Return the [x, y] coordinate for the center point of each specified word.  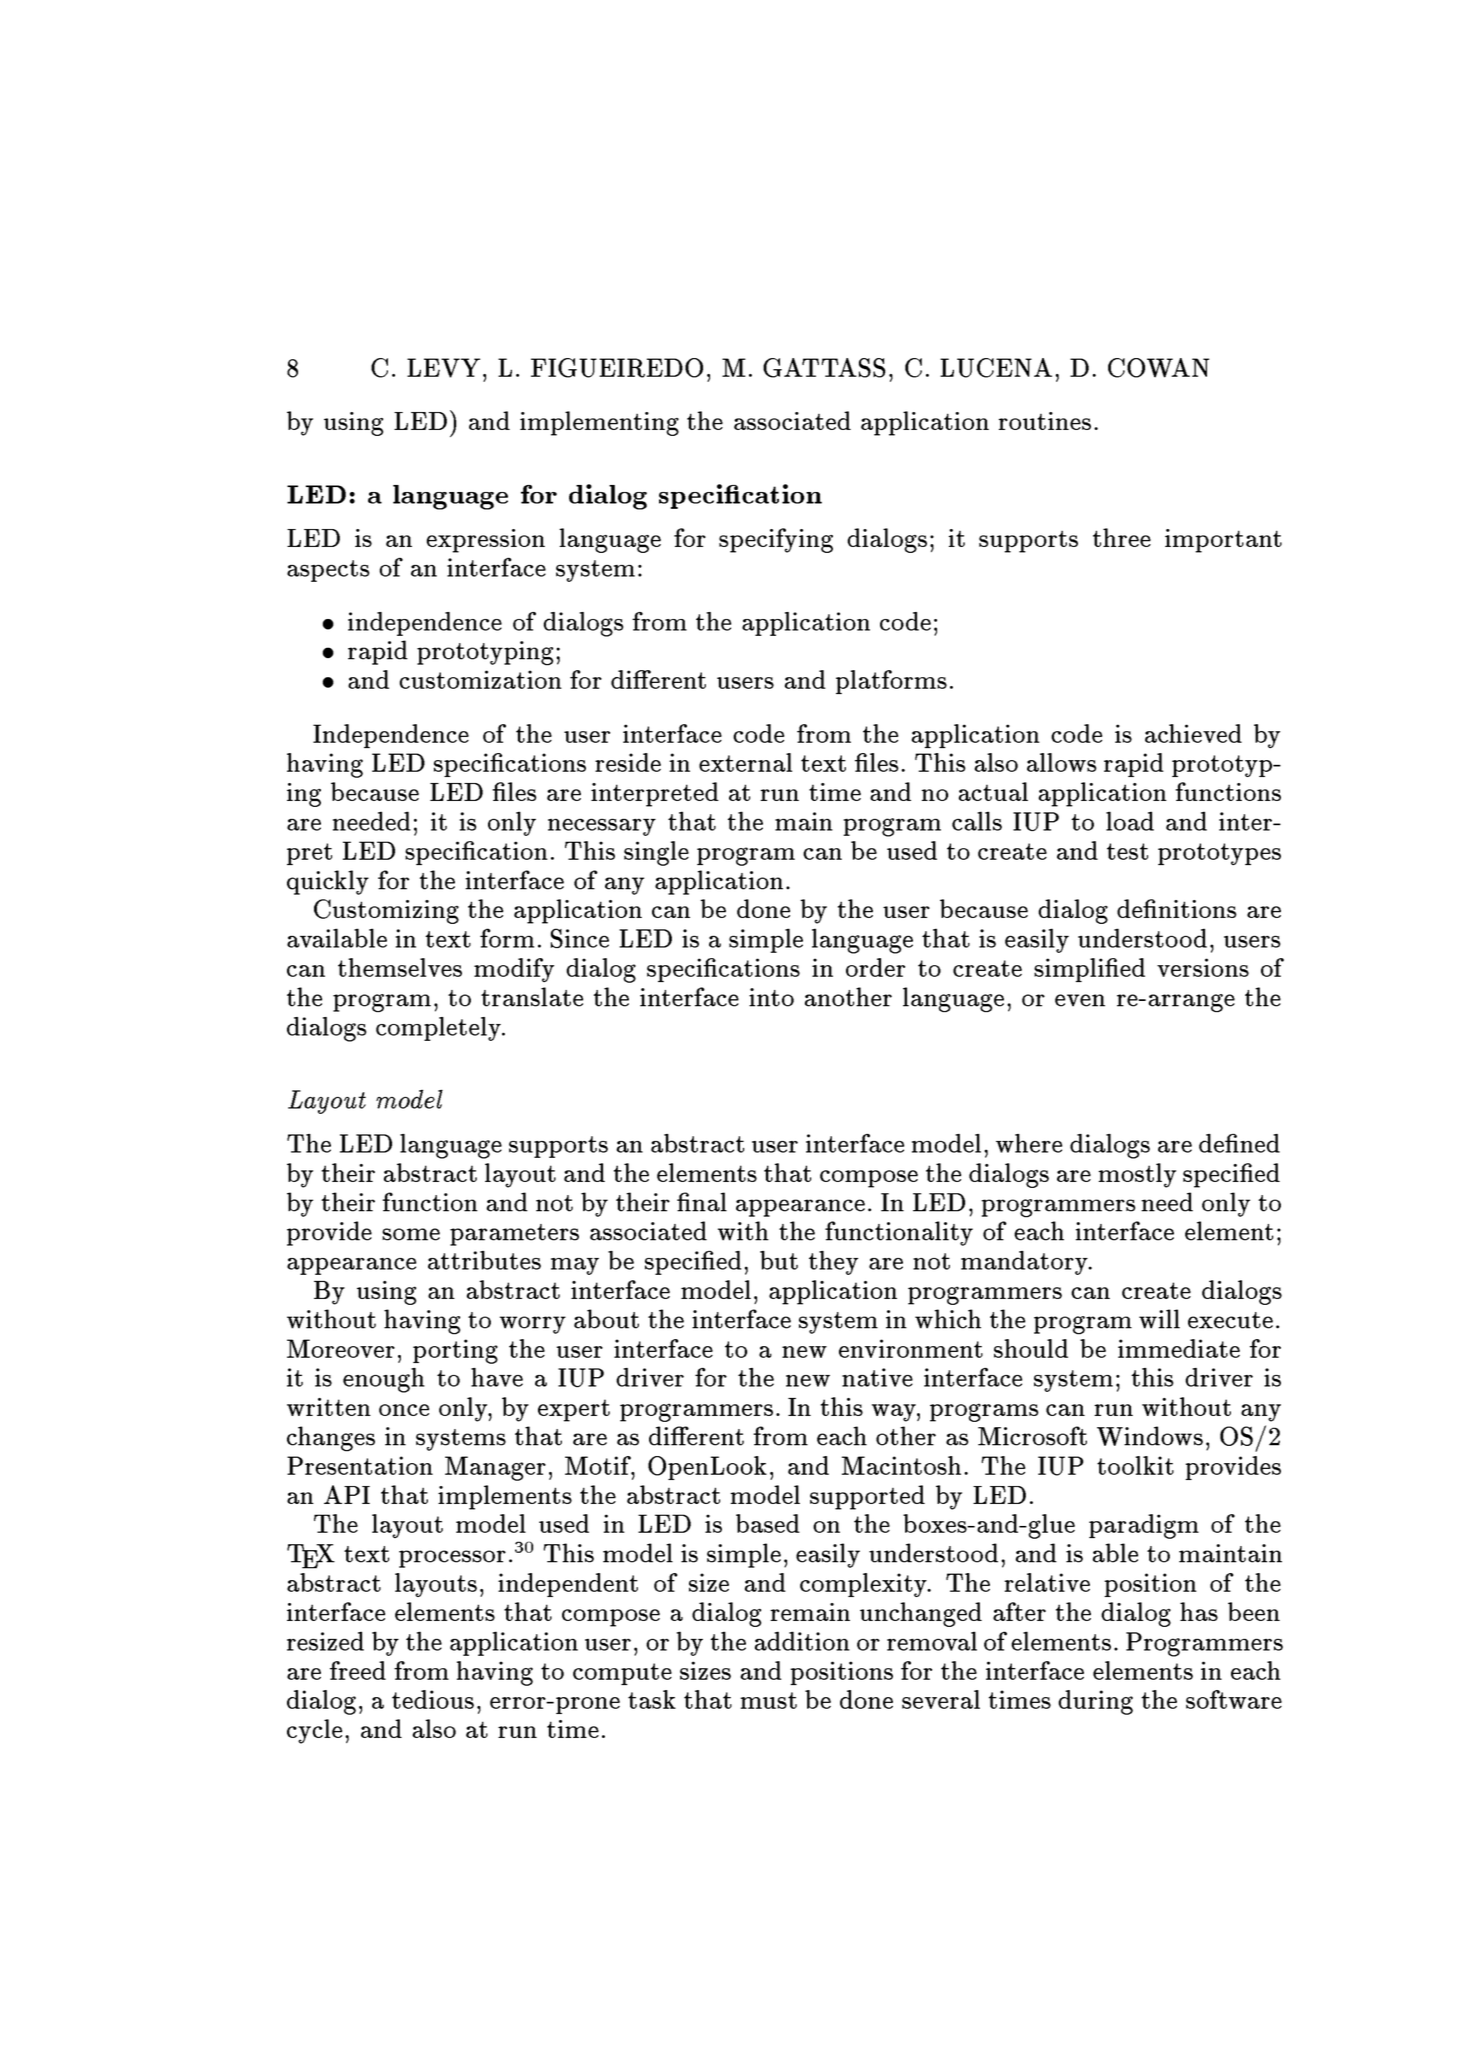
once [404, 1410]
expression [486, 541]
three [1122, 537]
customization [481, 679]
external [745, 762]
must [769, 1700]
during [1095, 1702]
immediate [1179, 1348]
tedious [433, 1699]
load [1130, 821]
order [875, 967]
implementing [599, 423]
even [1080, 1000]
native [877, 1377]
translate [532, 997]
